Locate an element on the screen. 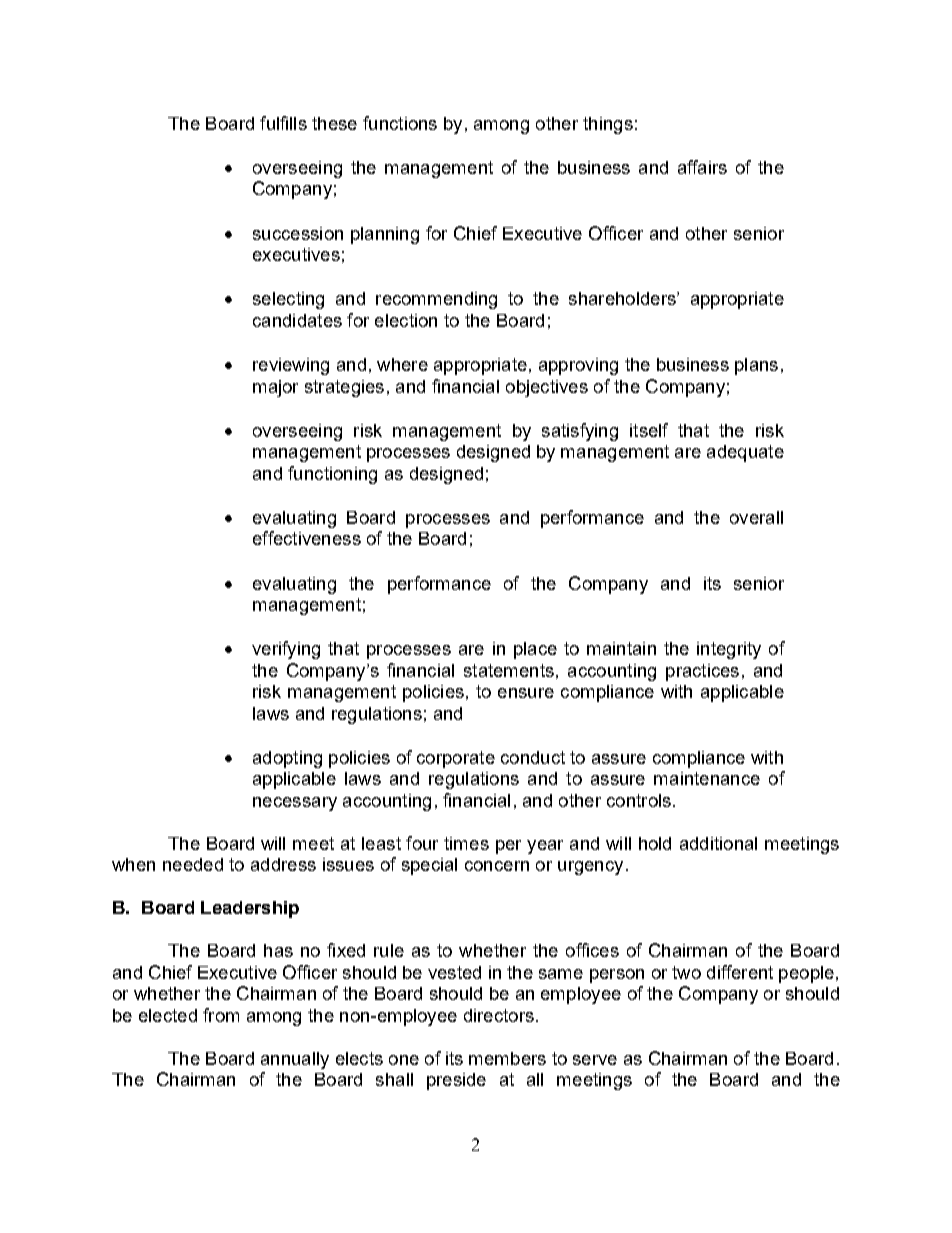 This screenshot has width=952, height=1233. plans is located at coordinates (756, 366).
